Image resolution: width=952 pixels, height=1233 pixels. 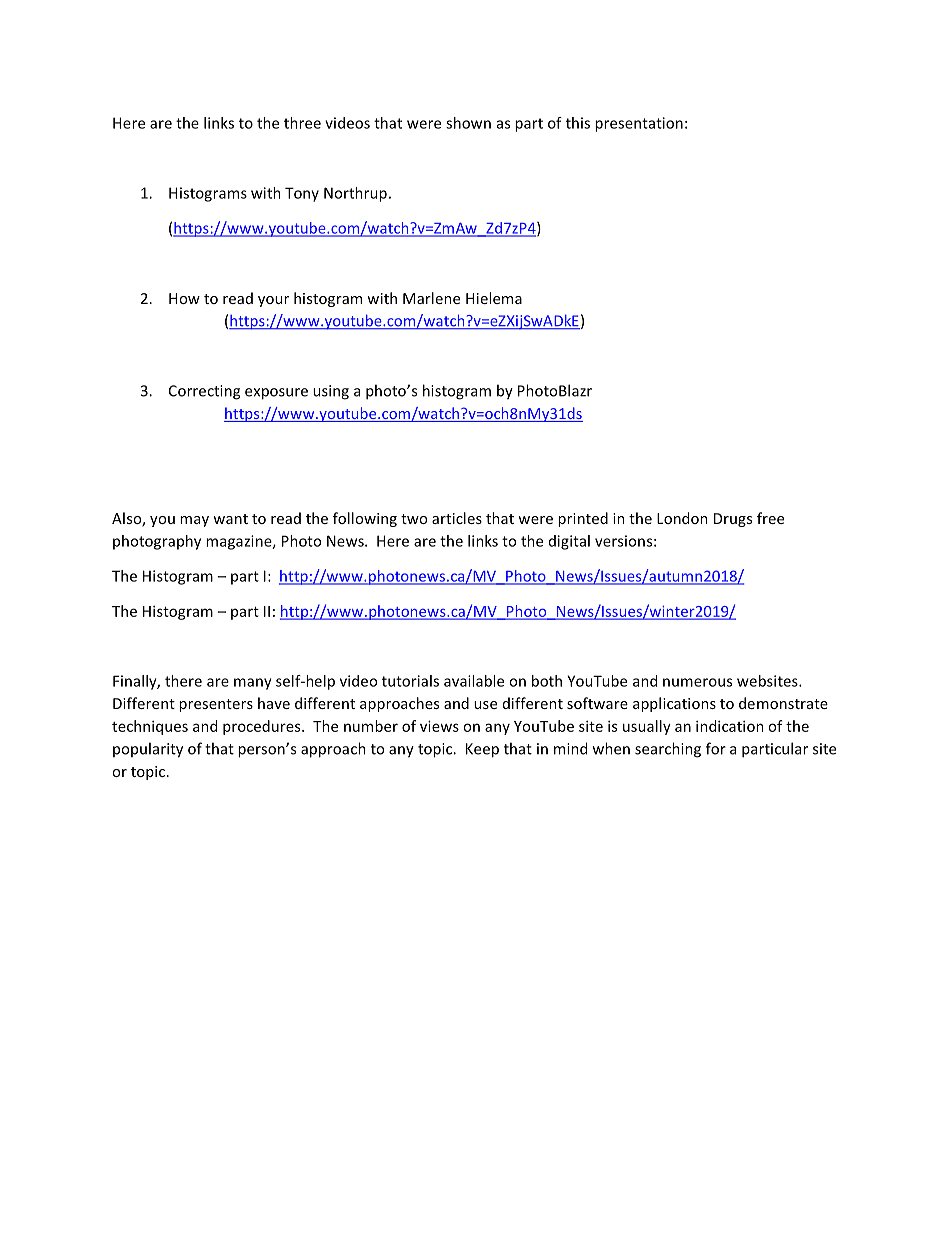 What do you see at coordinates (439, 726) in the document?
I see `views` at bounding box center [439, 726].
